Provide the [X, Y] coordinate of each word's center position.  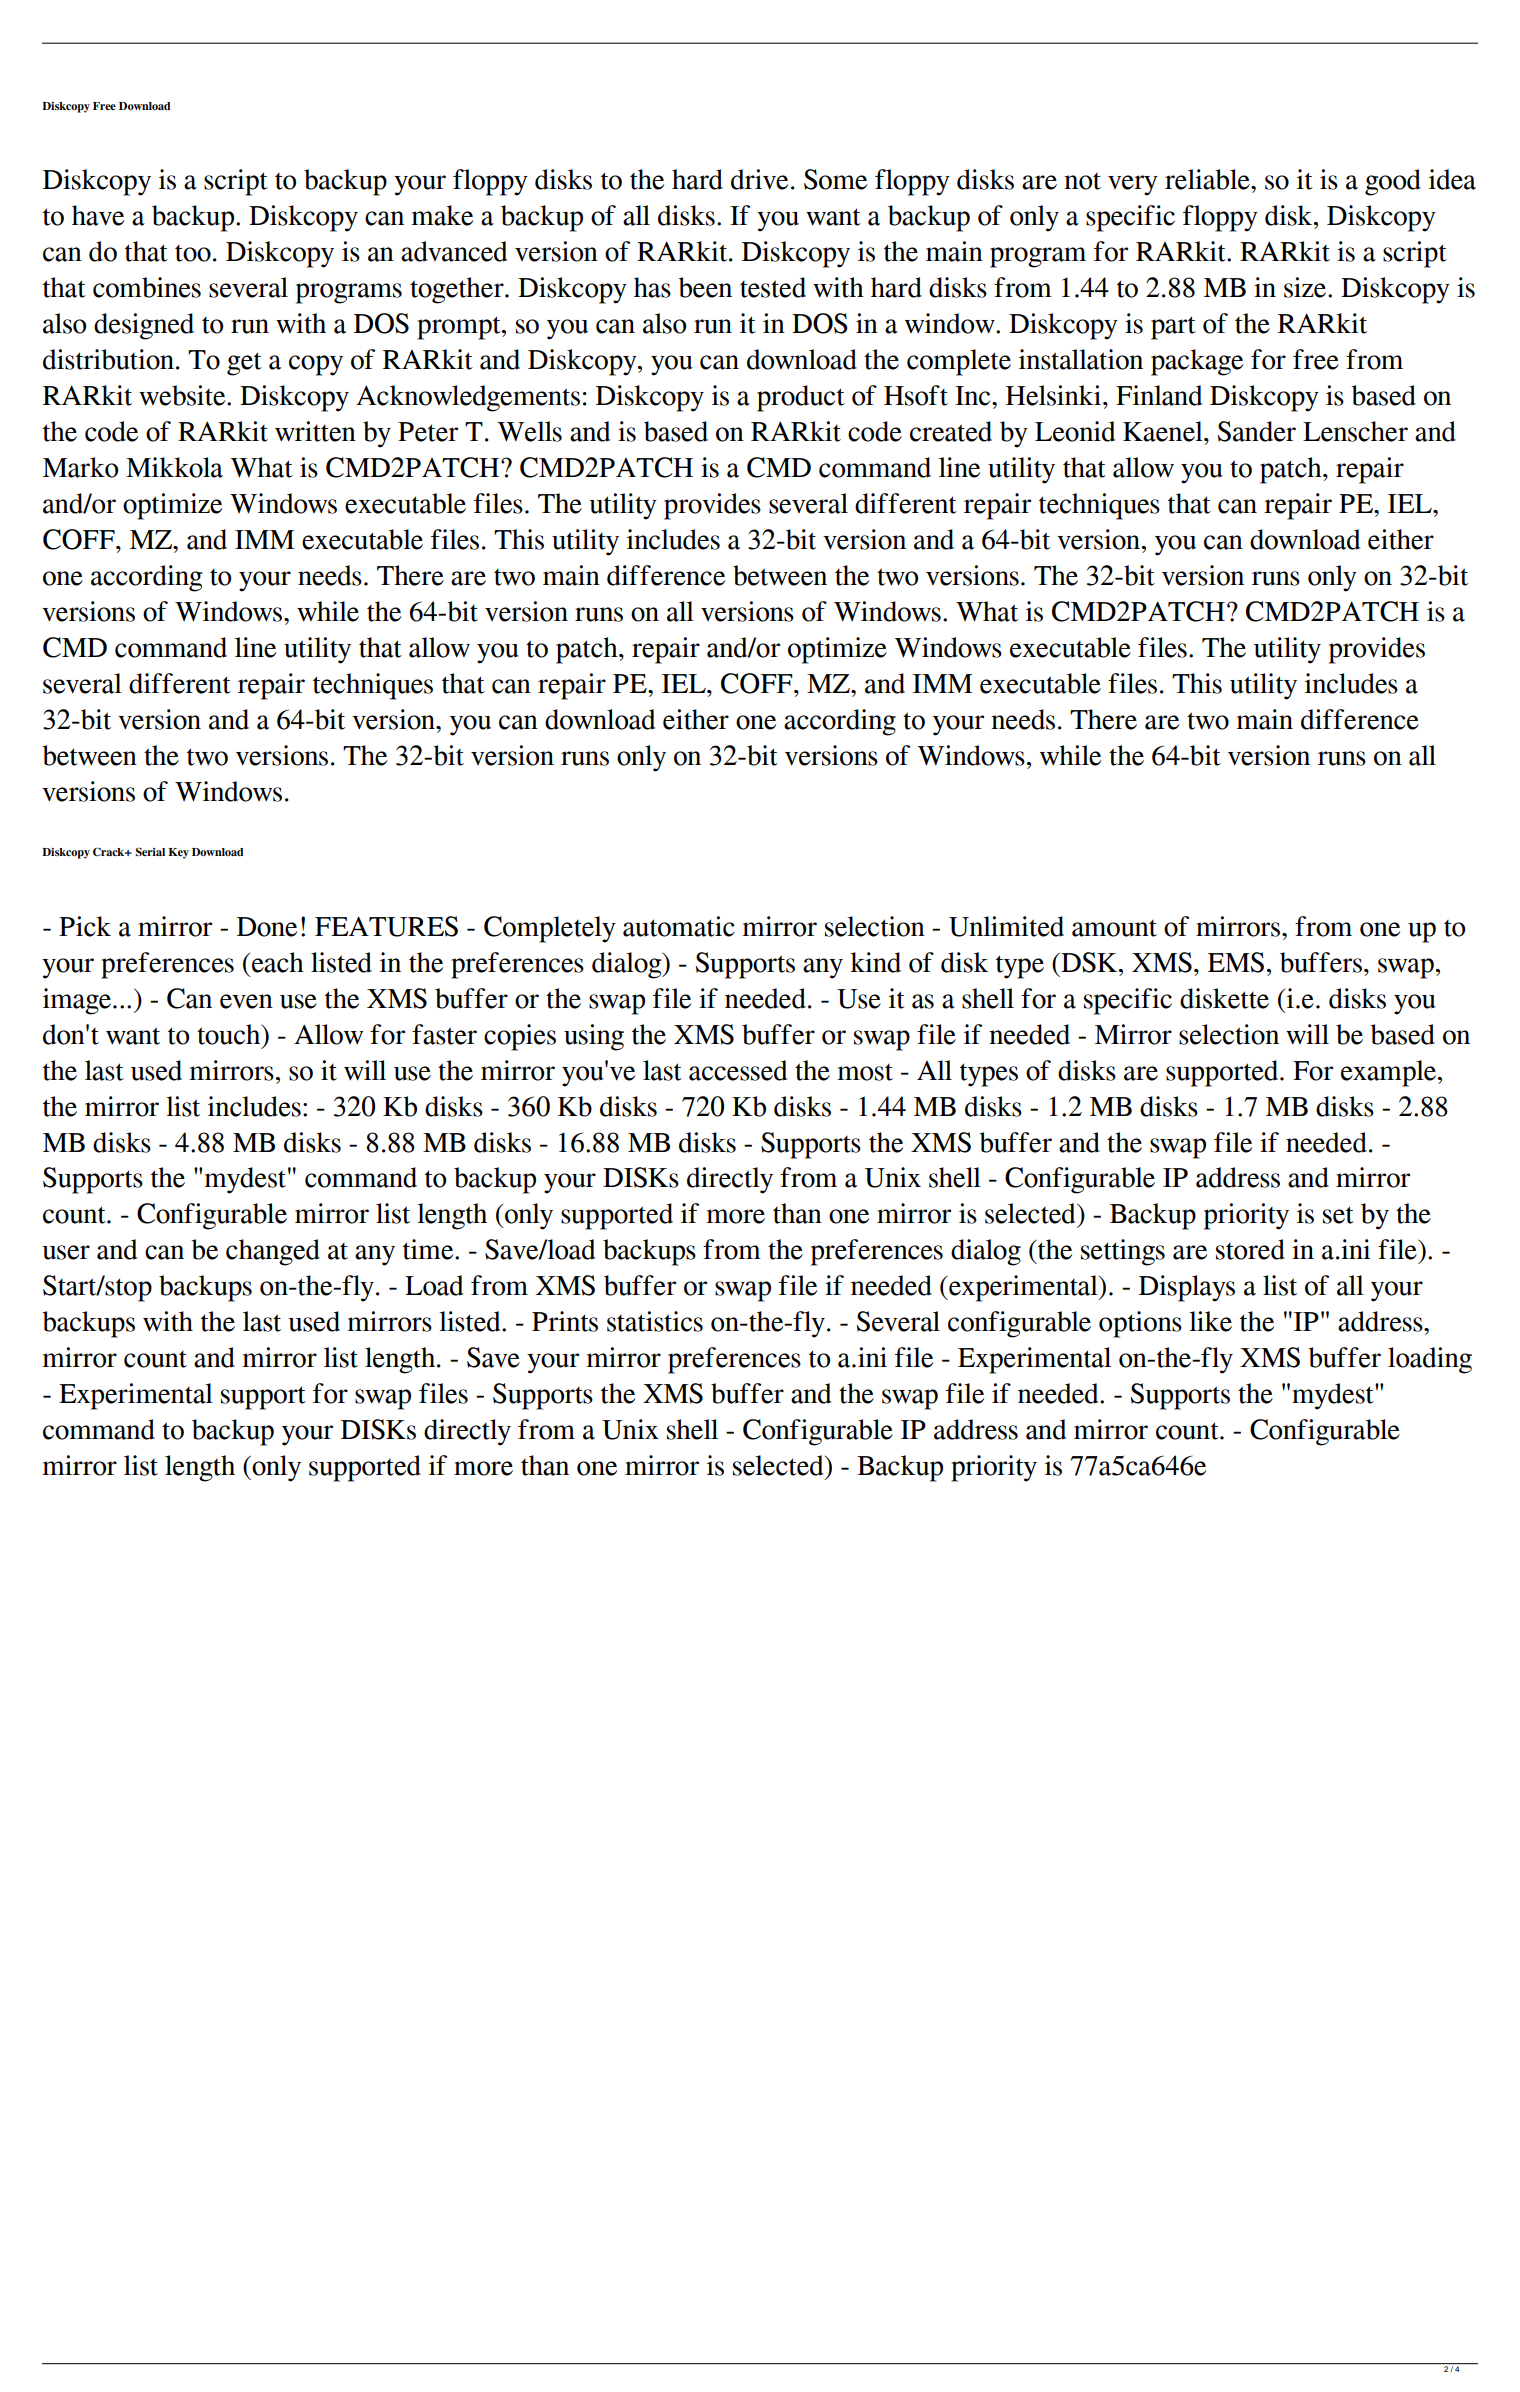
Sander [1257, 431]
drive [759, 179]
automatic [679, 926]
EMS [1236, 962]
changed [273, 1252]
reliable [1208, 179]
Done [267, 927]
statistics [655, 1321]
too [193, 253]
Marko [80, 467]
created [951, 431]
